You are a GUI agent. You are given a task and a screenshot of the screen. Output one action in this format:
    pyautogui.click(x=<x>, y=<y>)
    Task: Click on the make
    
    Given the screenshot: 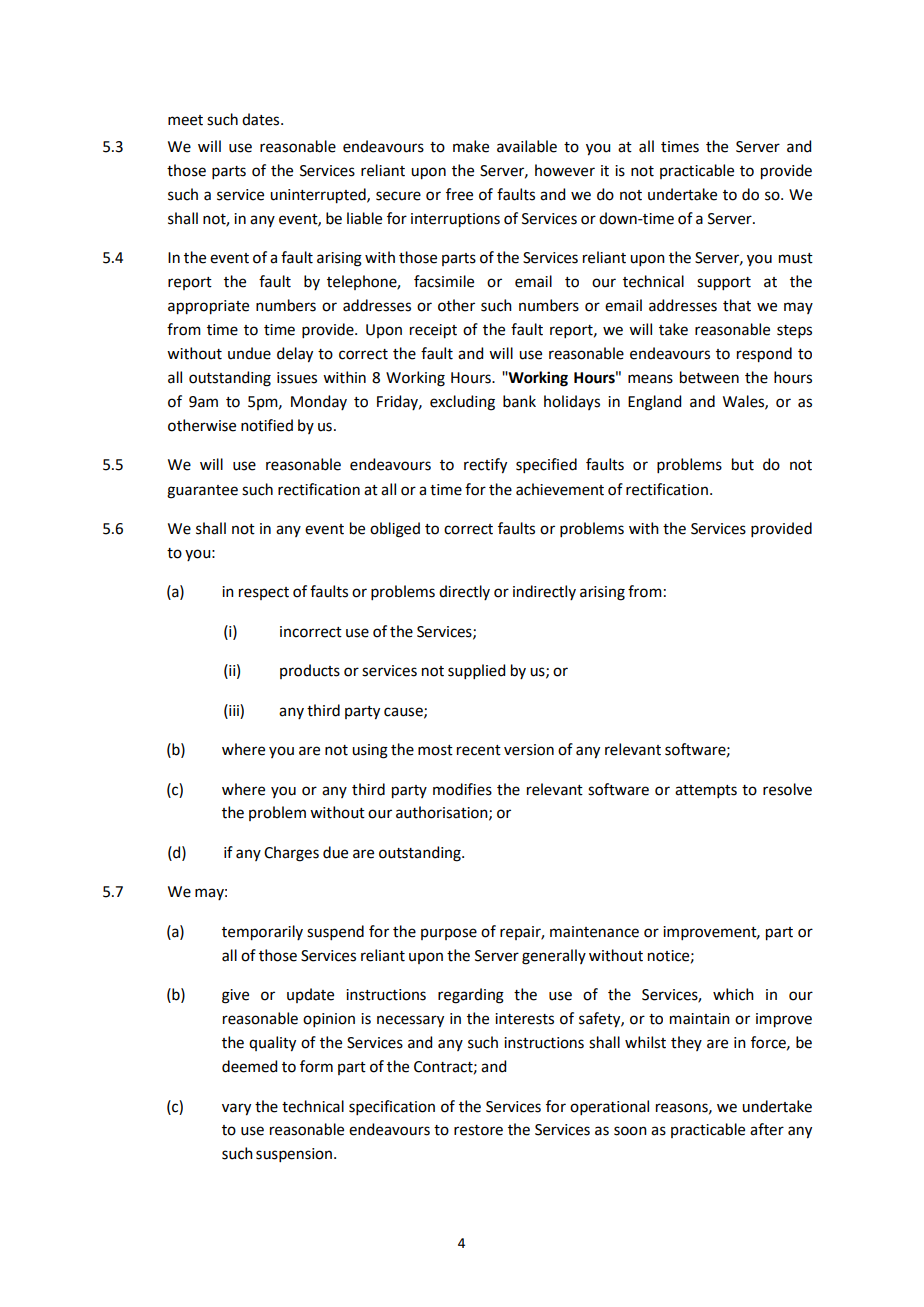 What is the action you would take?
    pyautogui.click(x=471, y=146)
